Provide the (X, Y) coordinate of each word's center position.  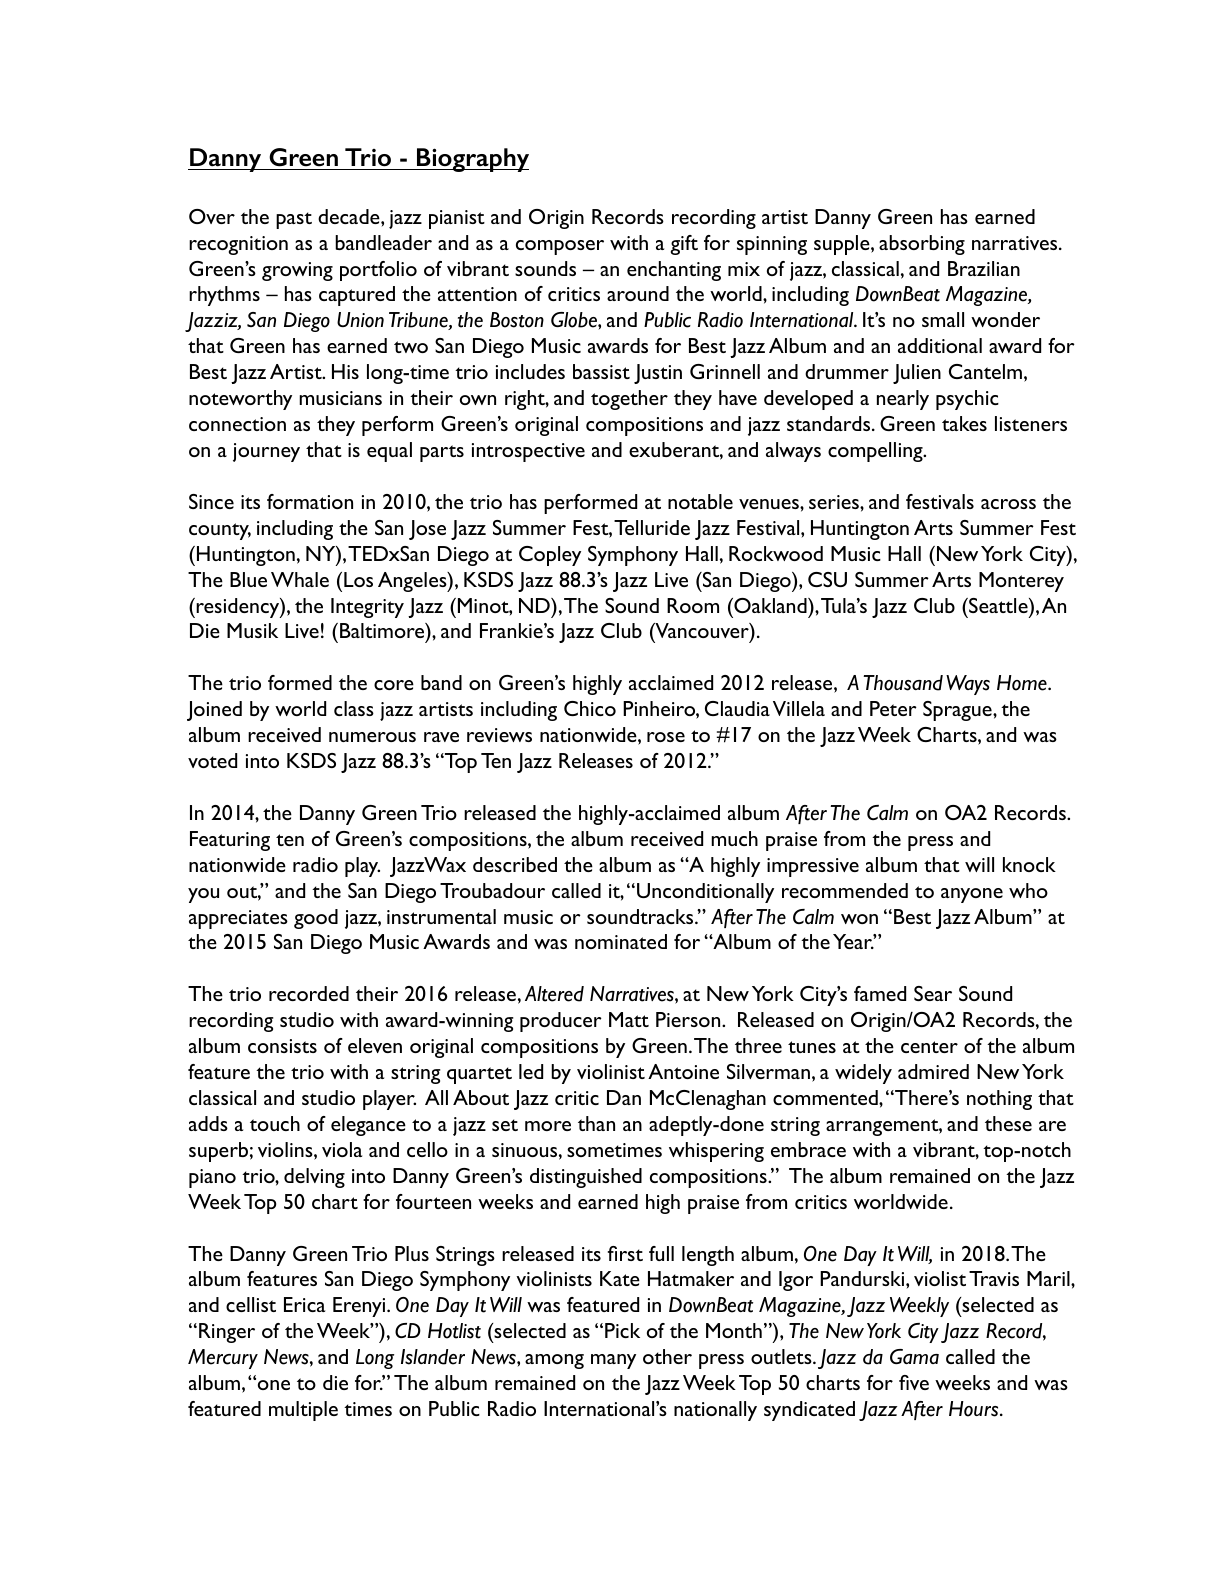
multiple (303, 1411)
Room (693, 605)
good (316, 919)
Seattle (998, 605)
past (294, 220)
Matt (629, 1019)
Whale (300, 579)
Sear (933, 993)
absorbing (922, 245)
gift (684, 245)
